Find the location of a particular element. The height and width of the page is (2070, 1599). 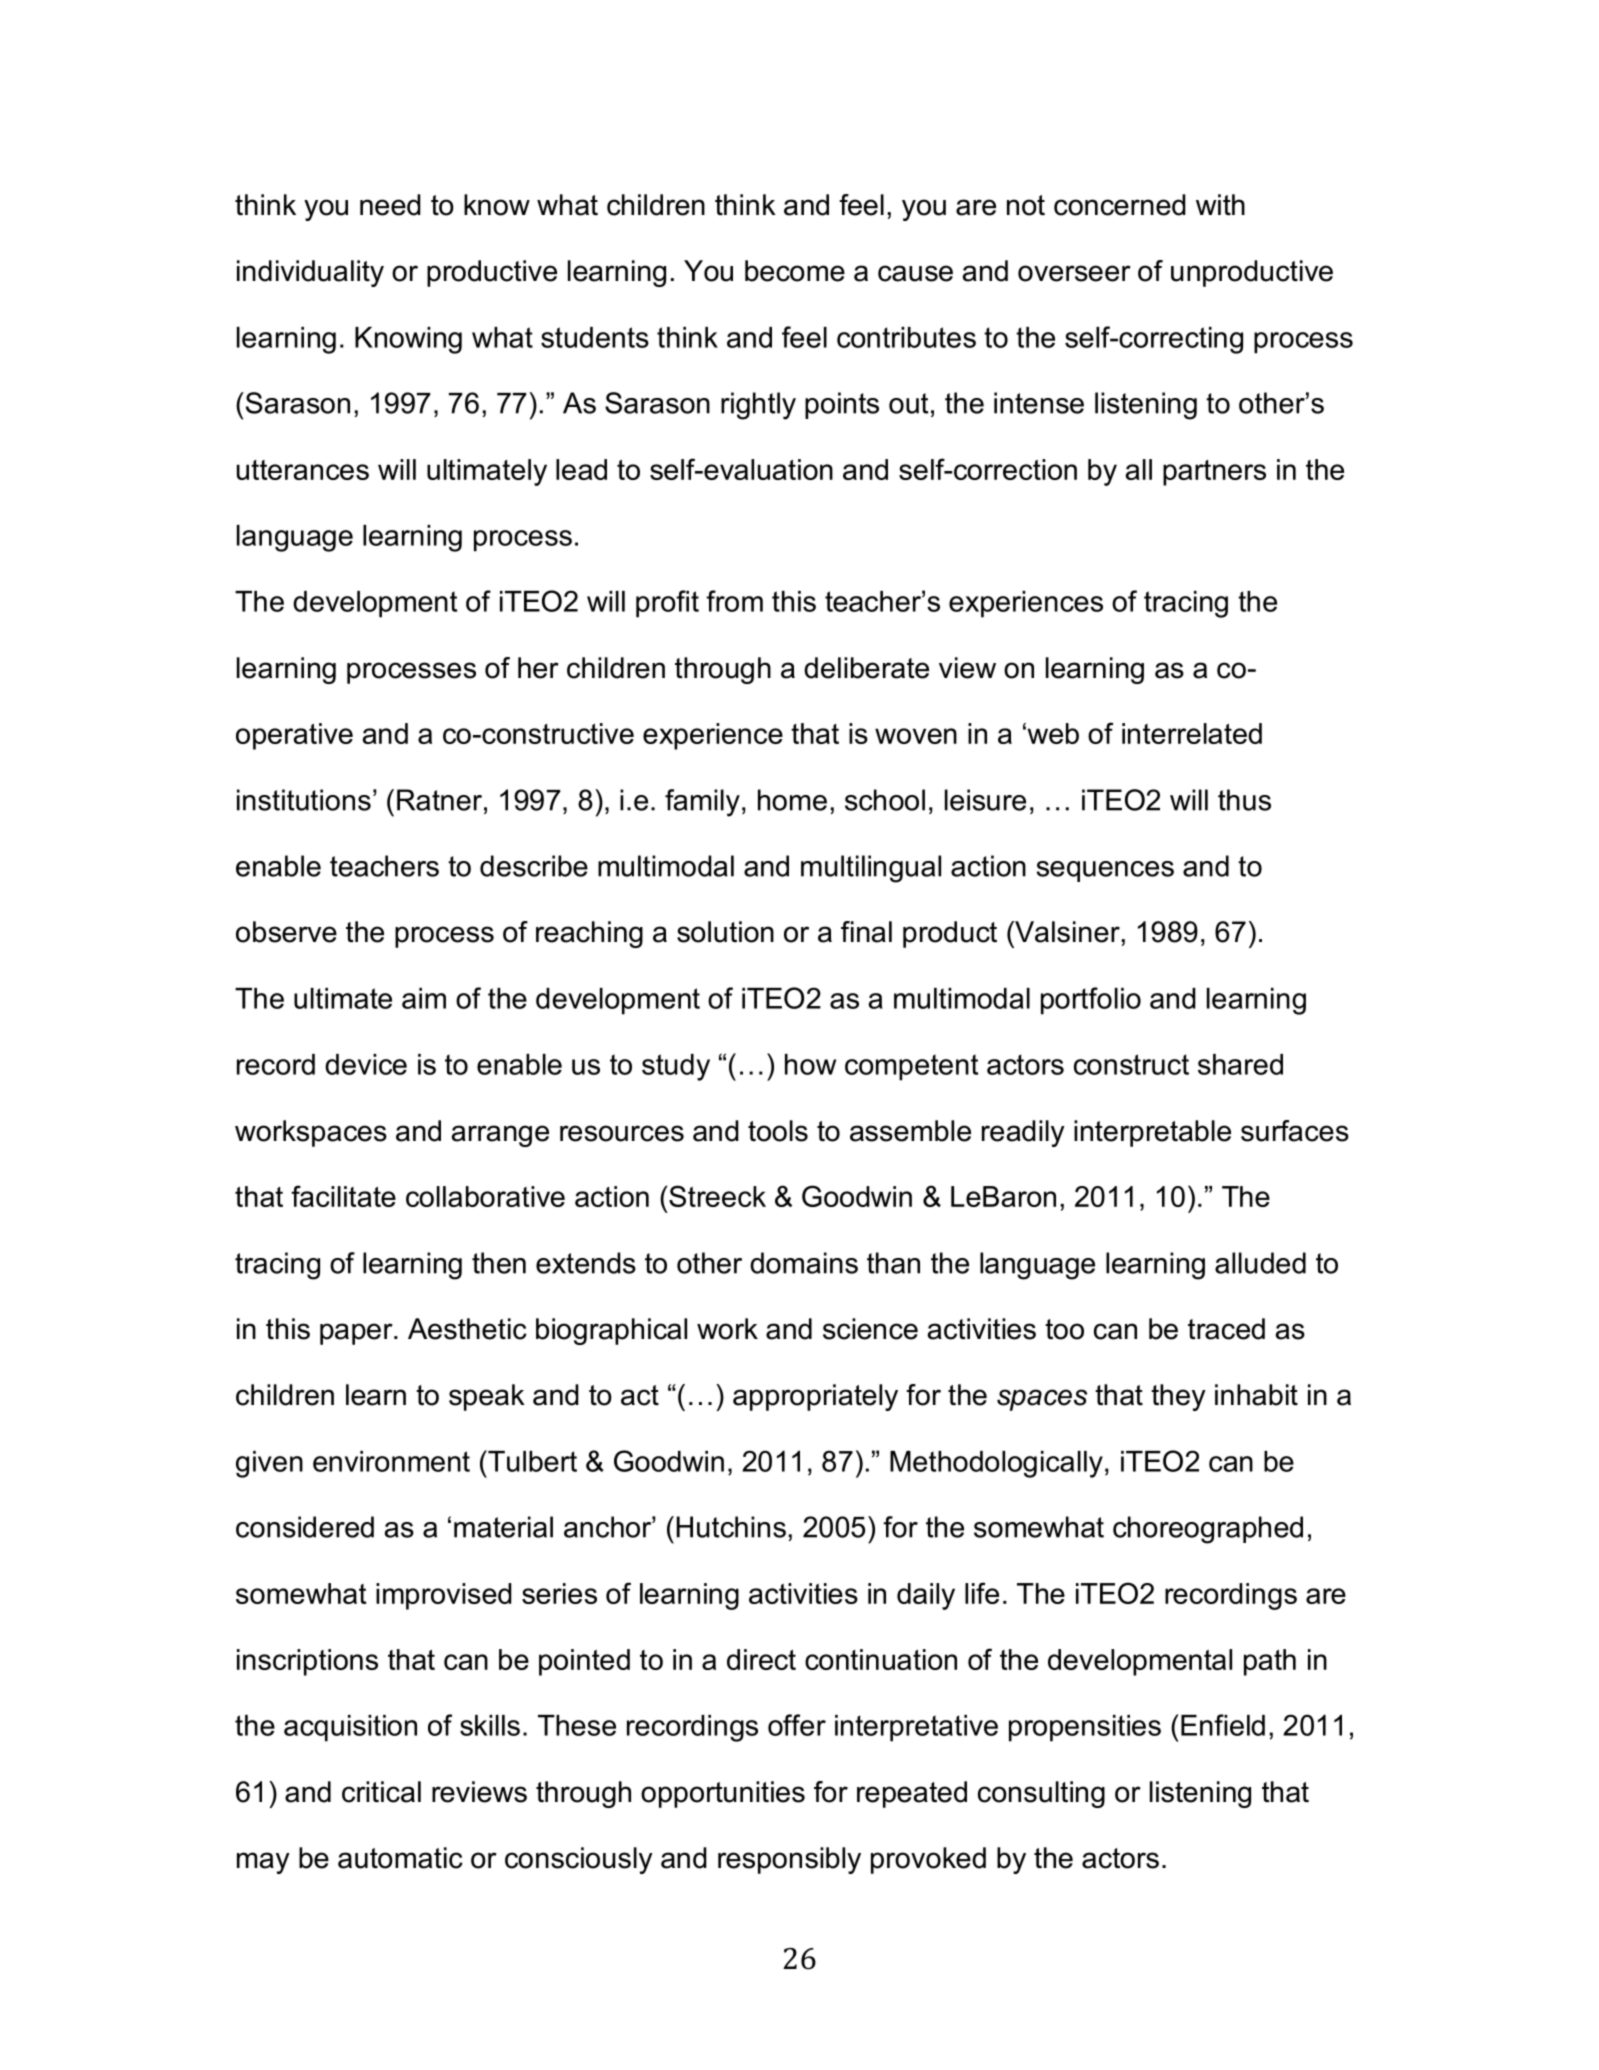

observe is located at coordinates (286, 932).
